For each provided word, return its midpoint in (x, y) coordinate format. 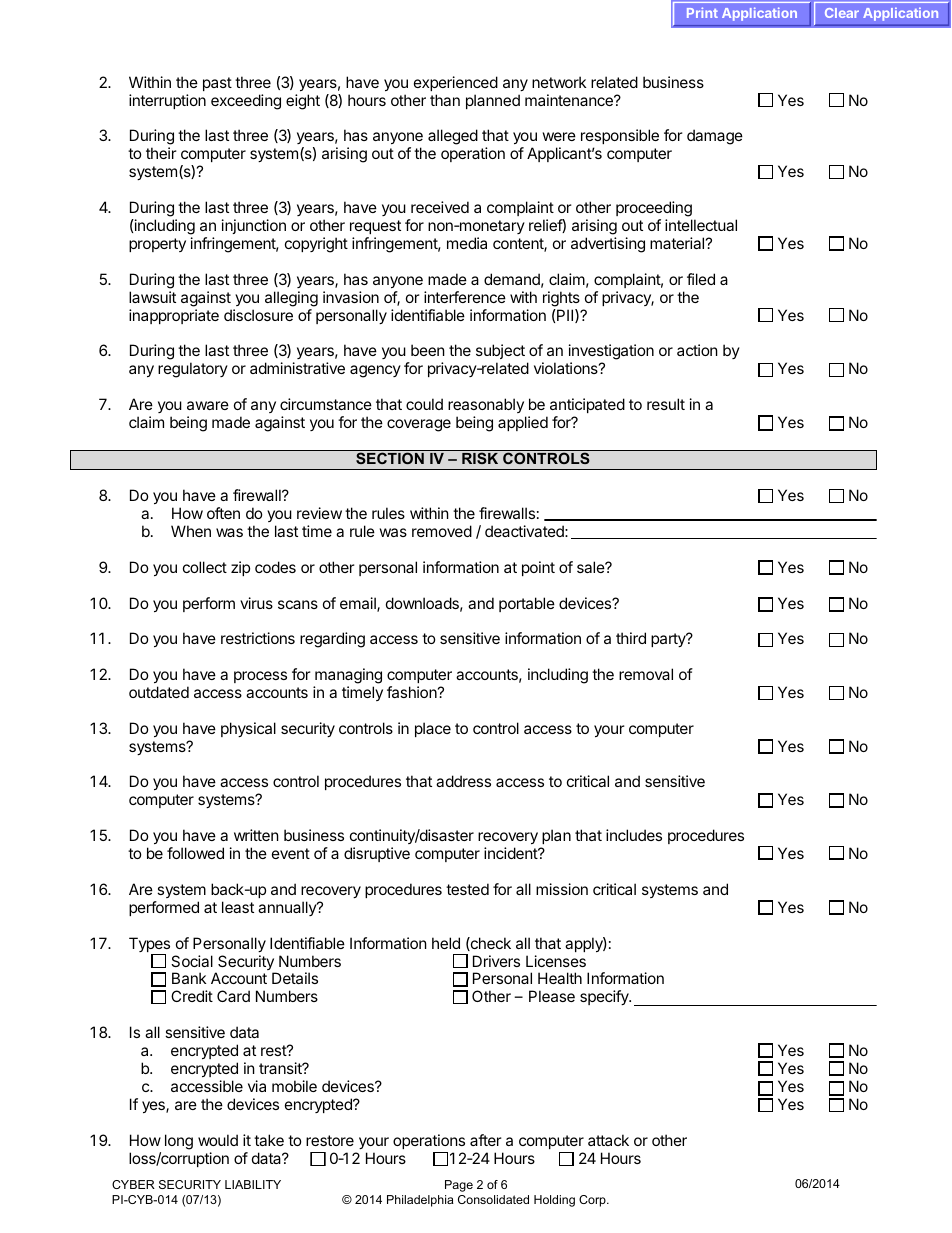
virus (256, 603)
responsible (620, 138)
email (359, 604)
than (445, 100)
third (631, 638)
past (217, 84)
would (218, 1140)
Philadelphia (420, 1201)
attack (608, 1140)
